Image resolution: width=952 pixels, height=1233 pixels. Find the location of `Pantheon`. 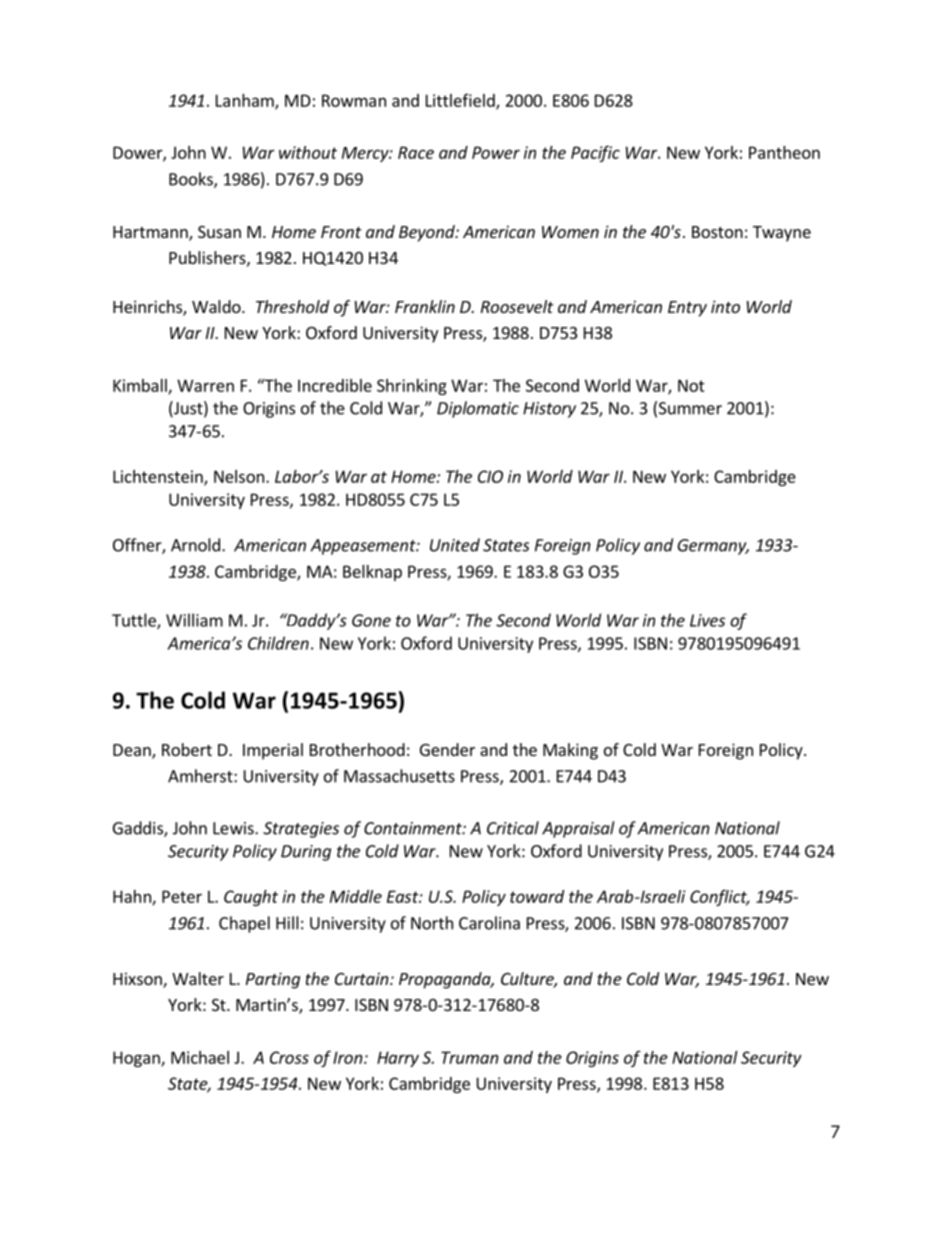

Pantheon is located at coordinates (784, 152).
